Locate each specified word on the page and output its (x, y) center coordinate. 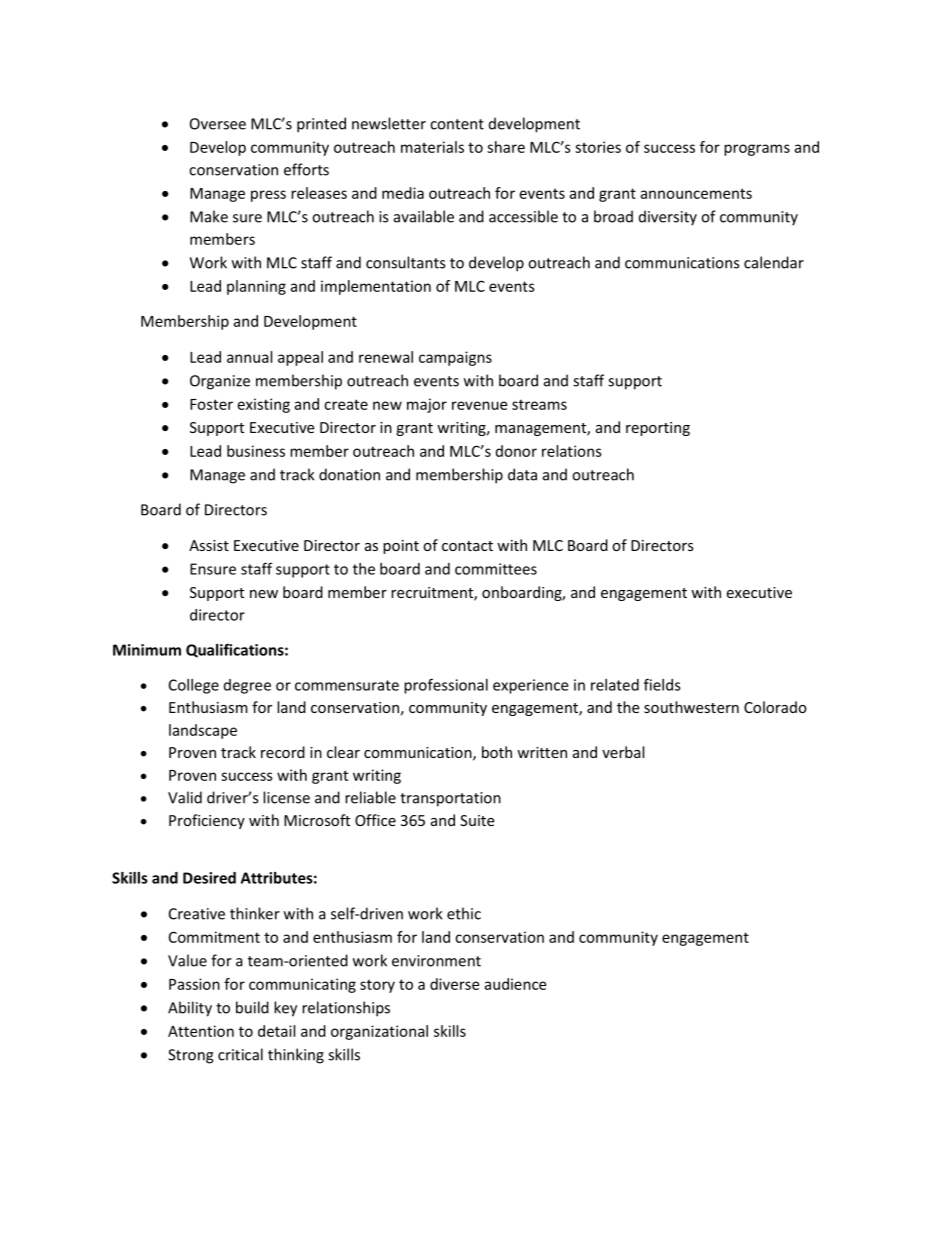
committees (496, 569)
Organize (220, 382)
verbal (623, 752)
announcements (696, 193)
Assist (209, 545)
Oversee (218, 124)
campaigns (455, 358)
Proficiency (207, 821)
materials (432, 147)
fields (662, 684)
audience (515, 984)
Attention (201, 1031)
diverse (454, 984)
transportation (450, 799)
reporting (658, 429)
